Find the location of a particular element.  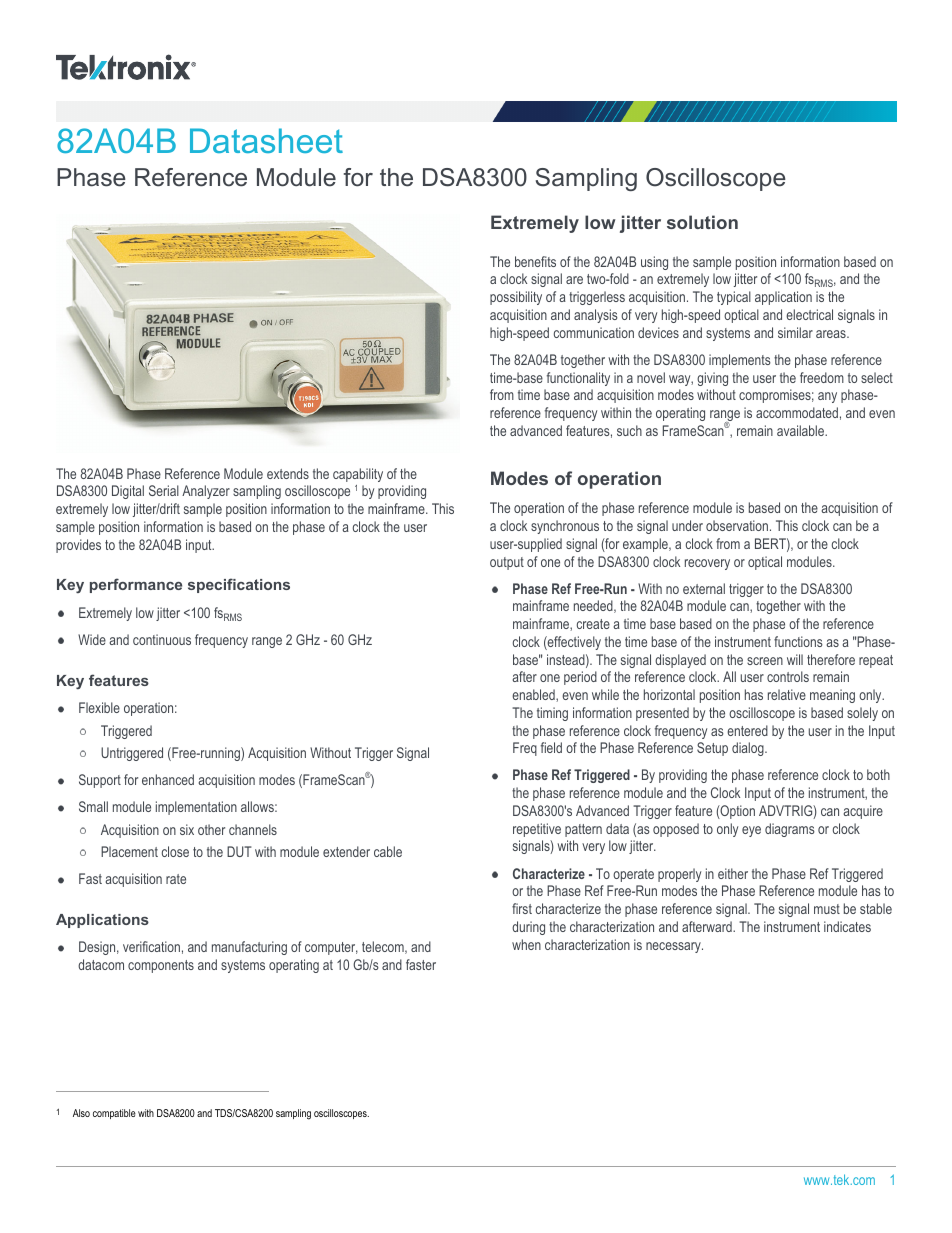

either is located at coordinates (733, 873).
